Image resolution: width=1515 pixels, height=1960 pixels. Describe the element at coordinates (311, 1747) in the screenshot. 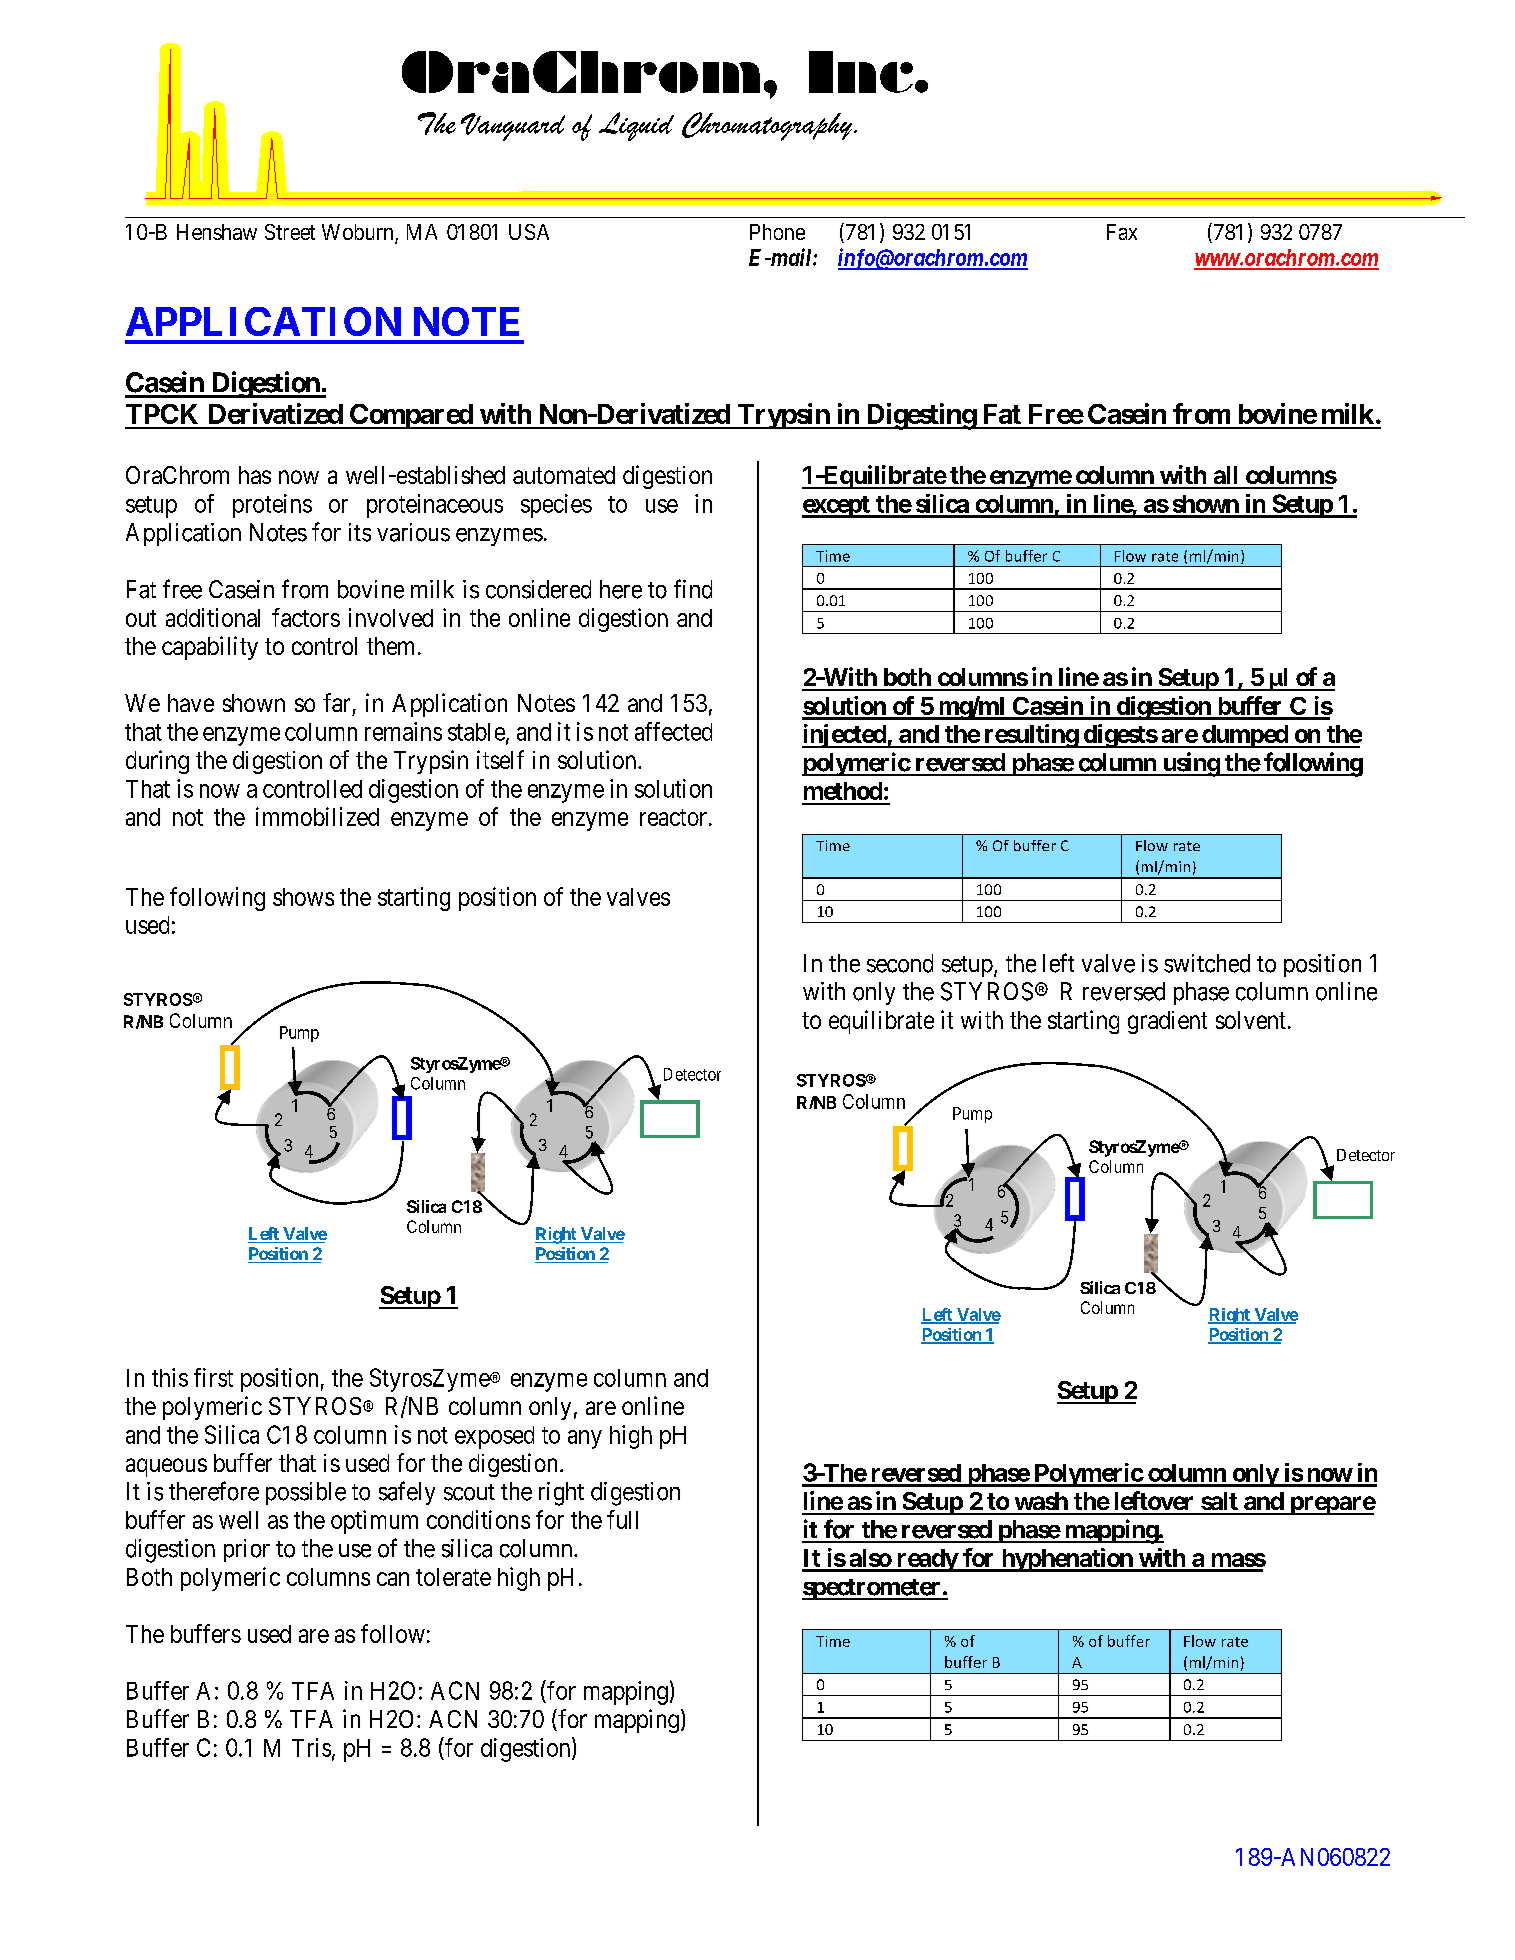

I see `Tris` at that location.
